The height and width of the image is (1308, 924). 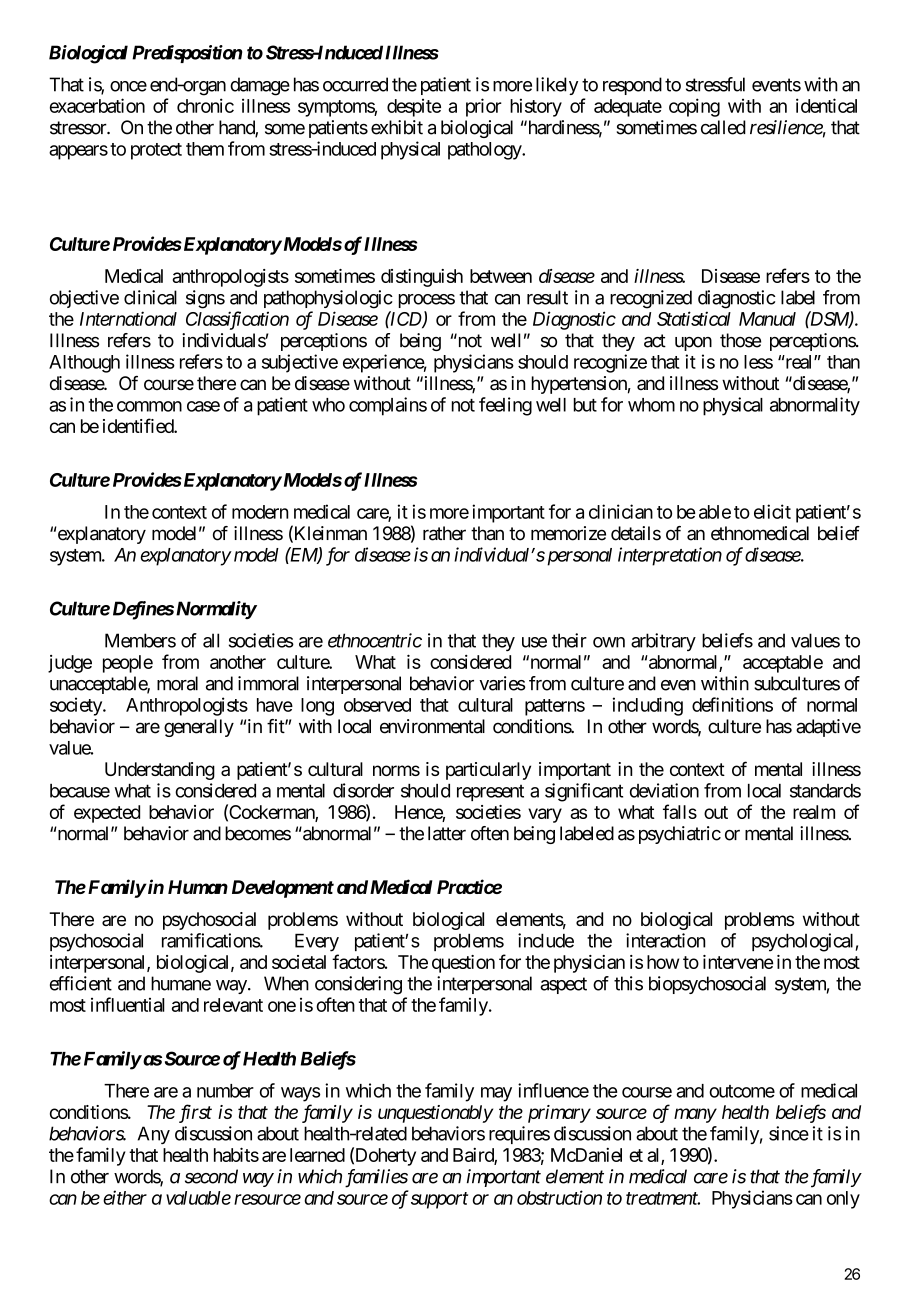 I want to click on second, so click(x=211, y=1176).
